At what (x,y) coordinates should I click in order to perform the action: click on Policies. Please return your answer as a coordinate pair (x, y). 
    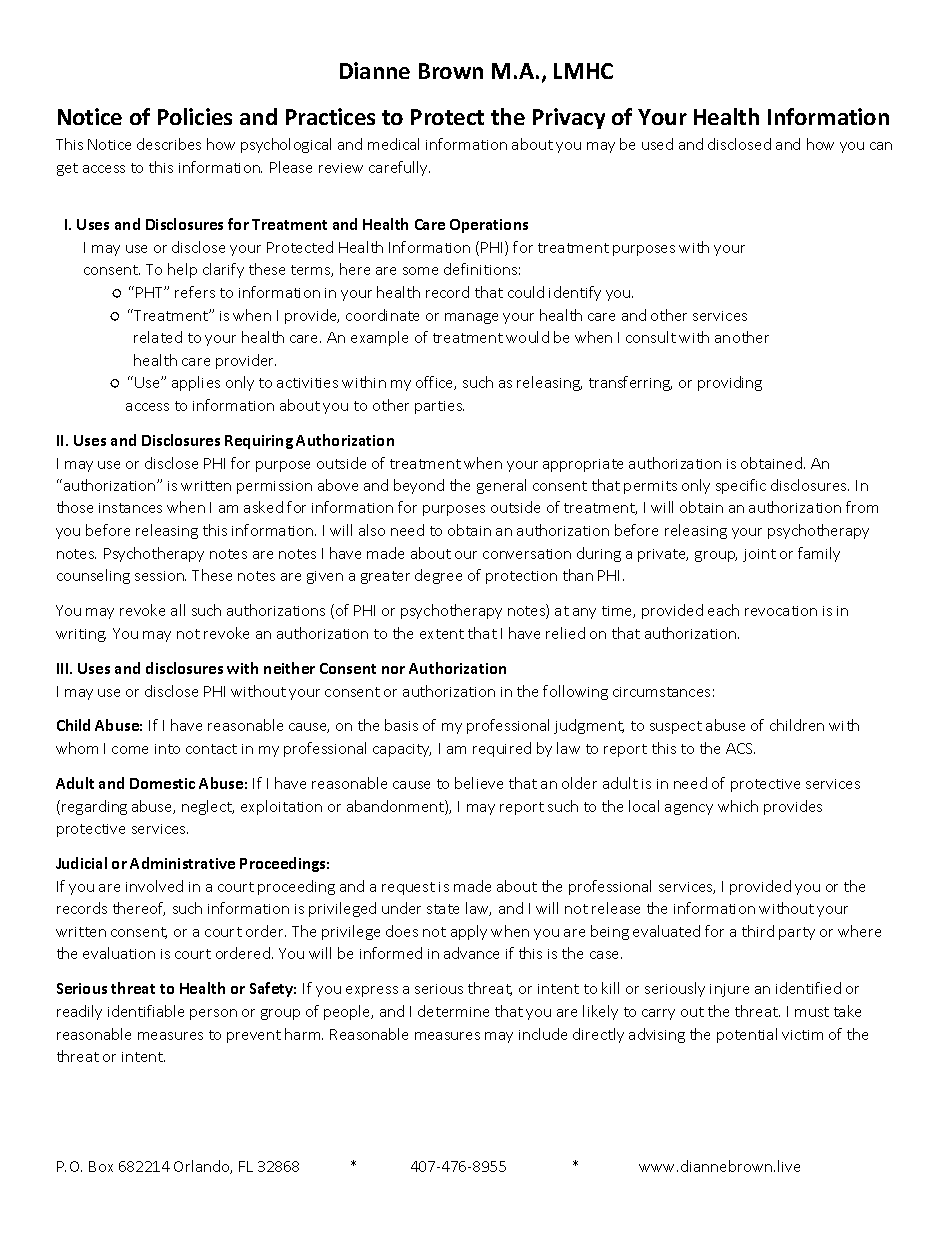
    Looking at the image, I should click on (195, 116).
